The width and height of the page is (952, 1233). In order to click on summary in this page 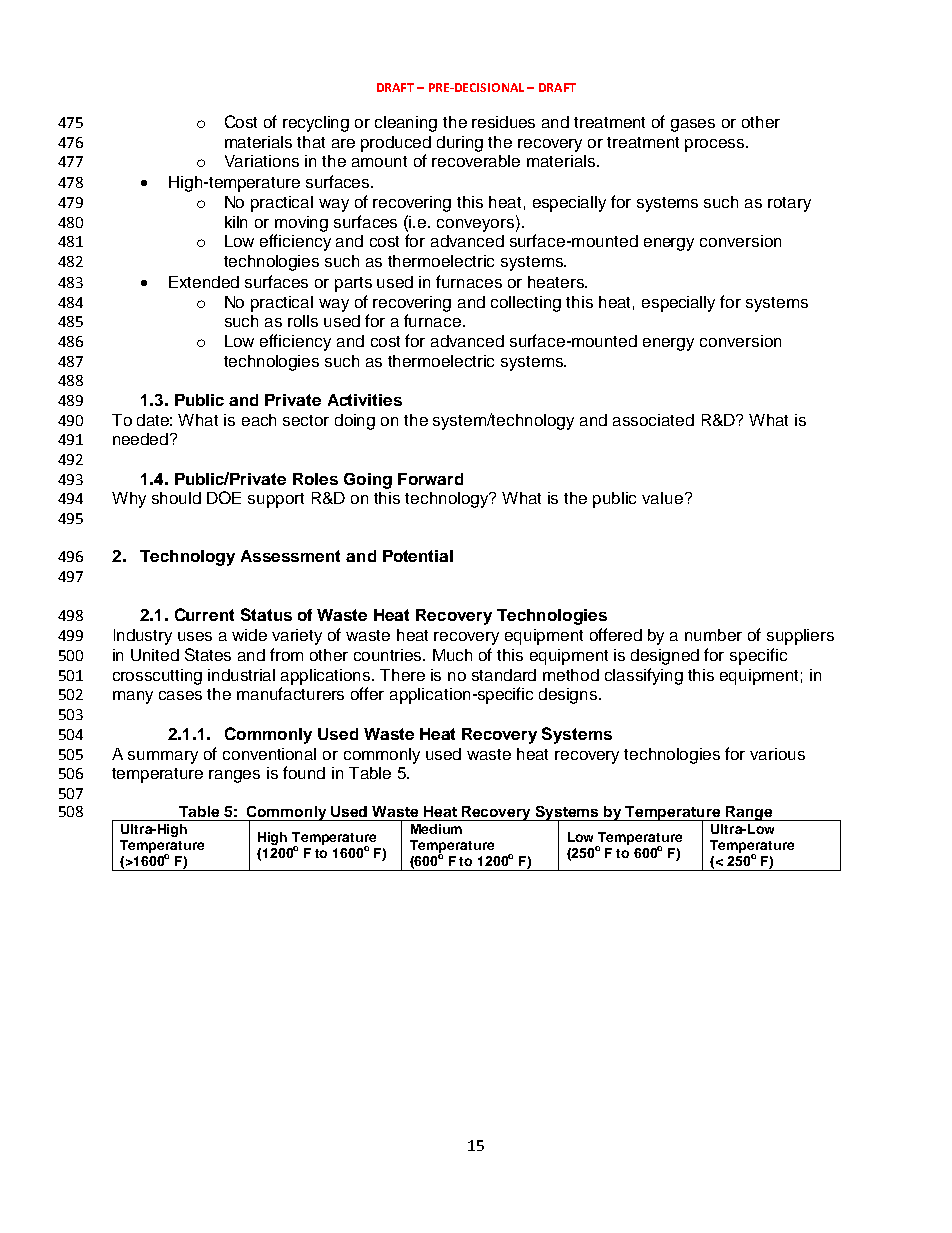, I will do `click(163, 757)`.
